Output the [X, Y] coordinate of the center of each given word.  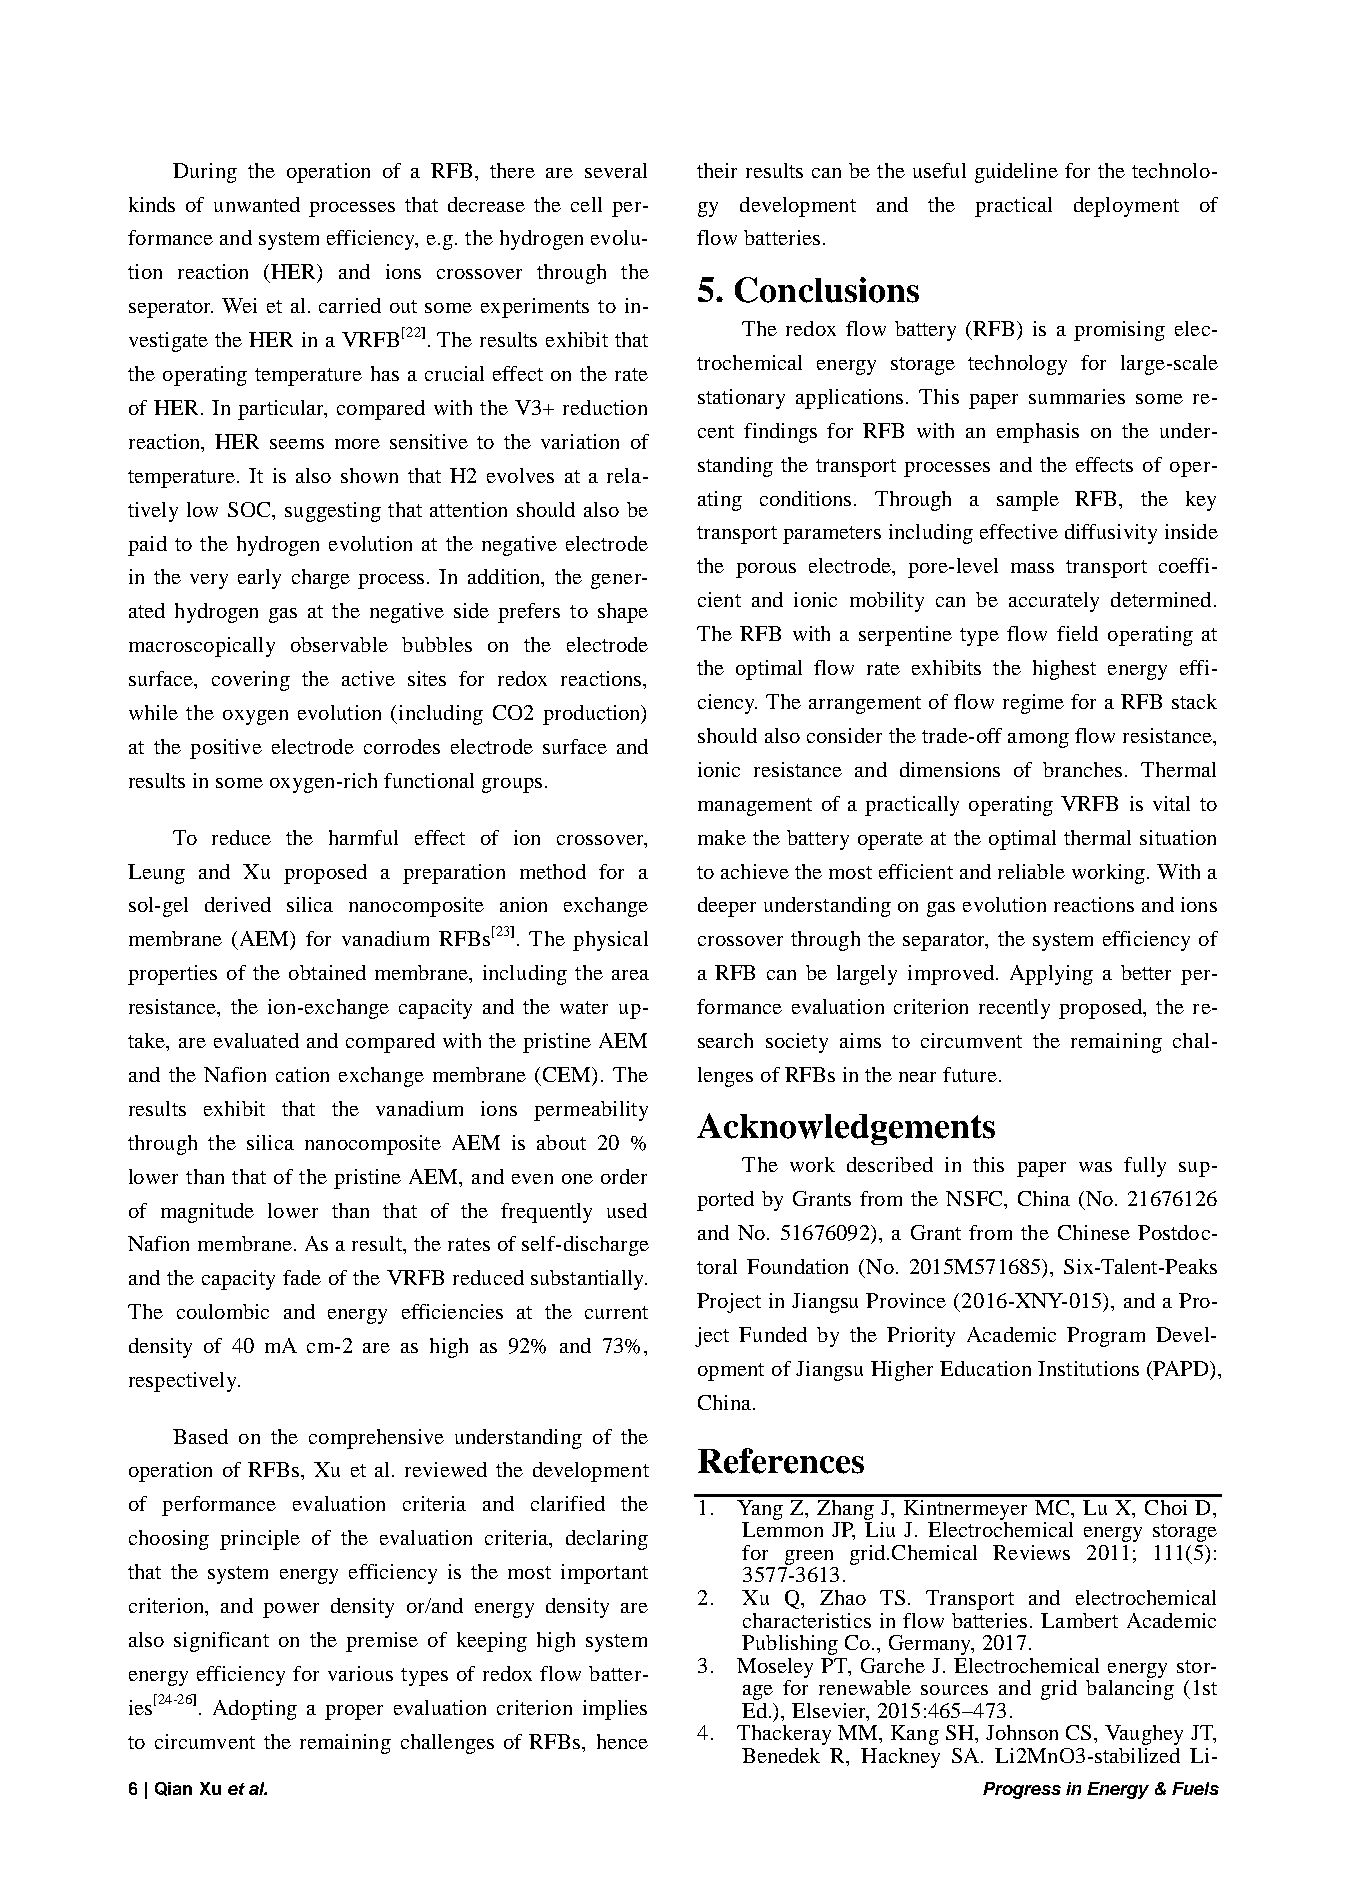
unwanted [257, 204]
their [717, 170]
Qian [173, 1789]
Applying [1051, 975]
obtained [327, 972]
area [630, 975]
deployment [1126, 207]
